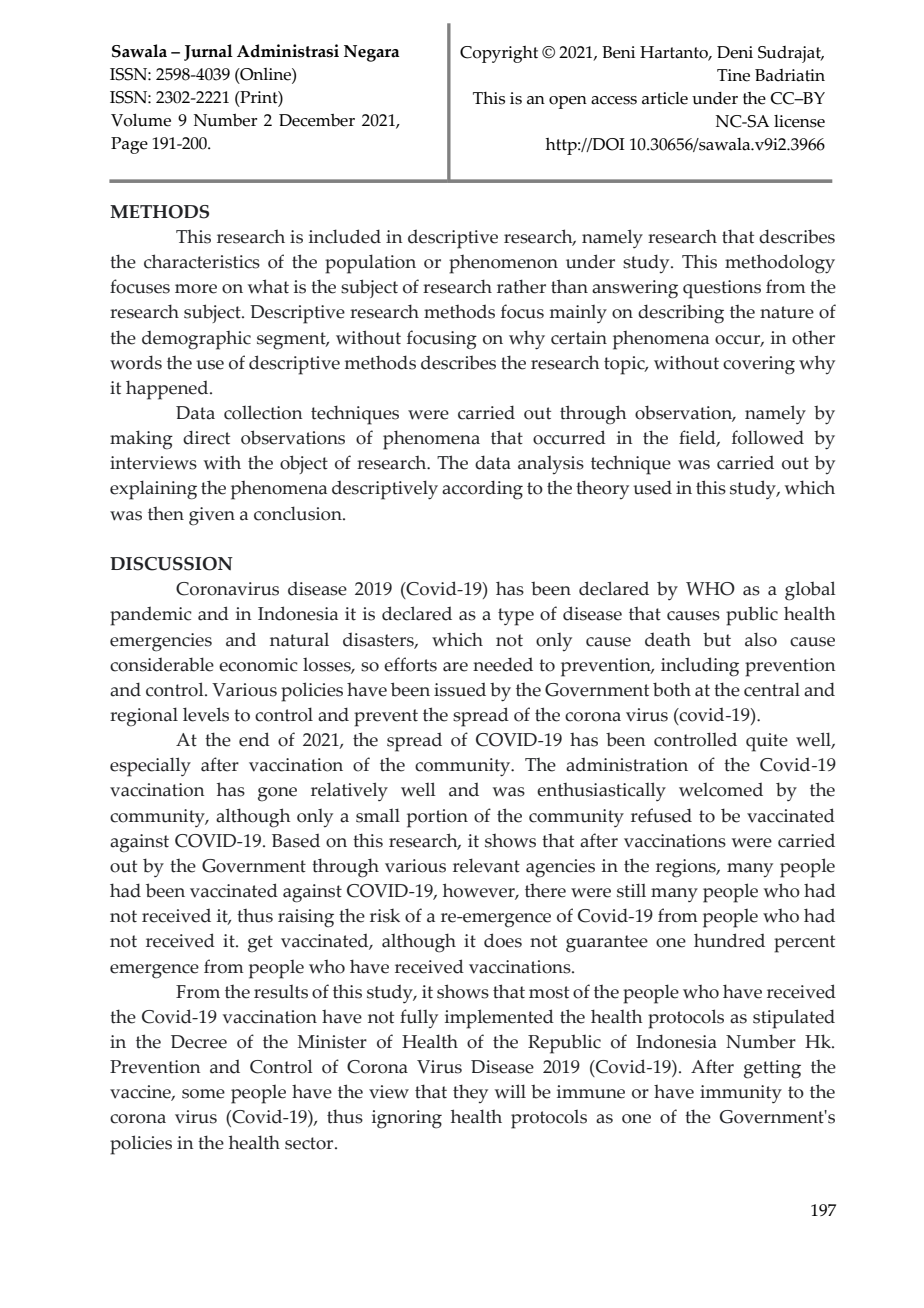 The height and width of the document is (1308, 924). Describe the element at coordinates (499, 54) in the document. I see `Copyright` at that location.
